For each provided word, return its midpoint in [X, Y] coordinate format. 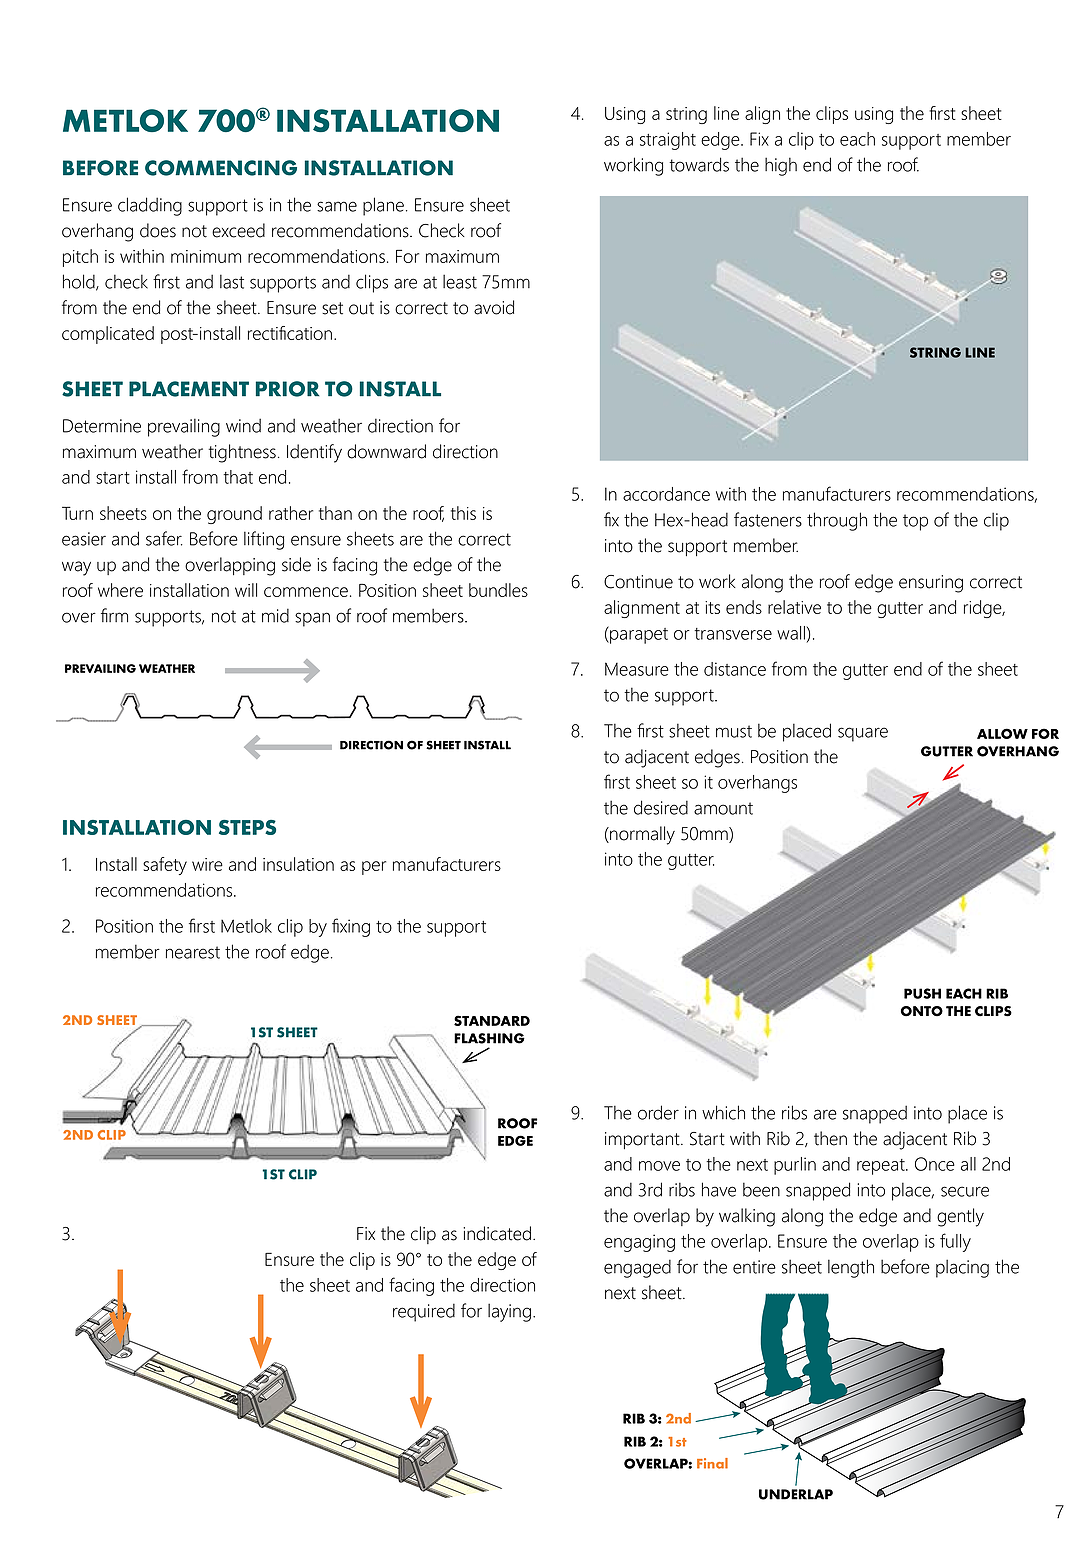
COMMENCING [221, 168]
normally [641, 835]
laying [509, 1312]
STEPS [247, 827]
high [781, 166]
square [863, 734]
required [424, 1313]
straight [668, 141]
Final [712, 1463]
